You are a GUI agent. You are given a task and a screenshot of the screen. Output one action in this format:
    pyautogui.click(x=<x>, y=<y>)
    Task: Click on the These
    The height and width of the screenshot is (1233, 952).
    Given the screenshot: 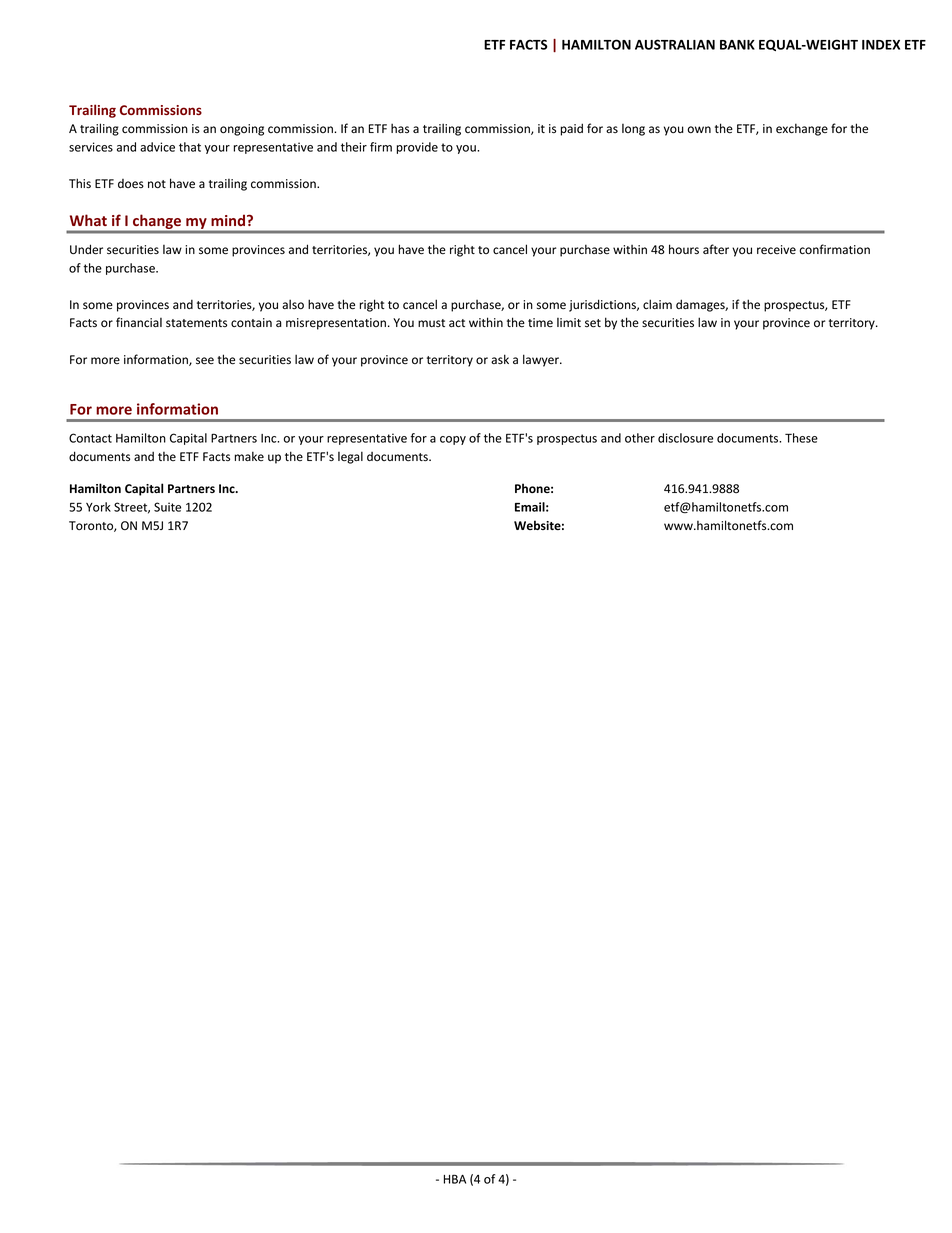 What is the action you would take?
    pyautogui.click(x=801, y=438)
